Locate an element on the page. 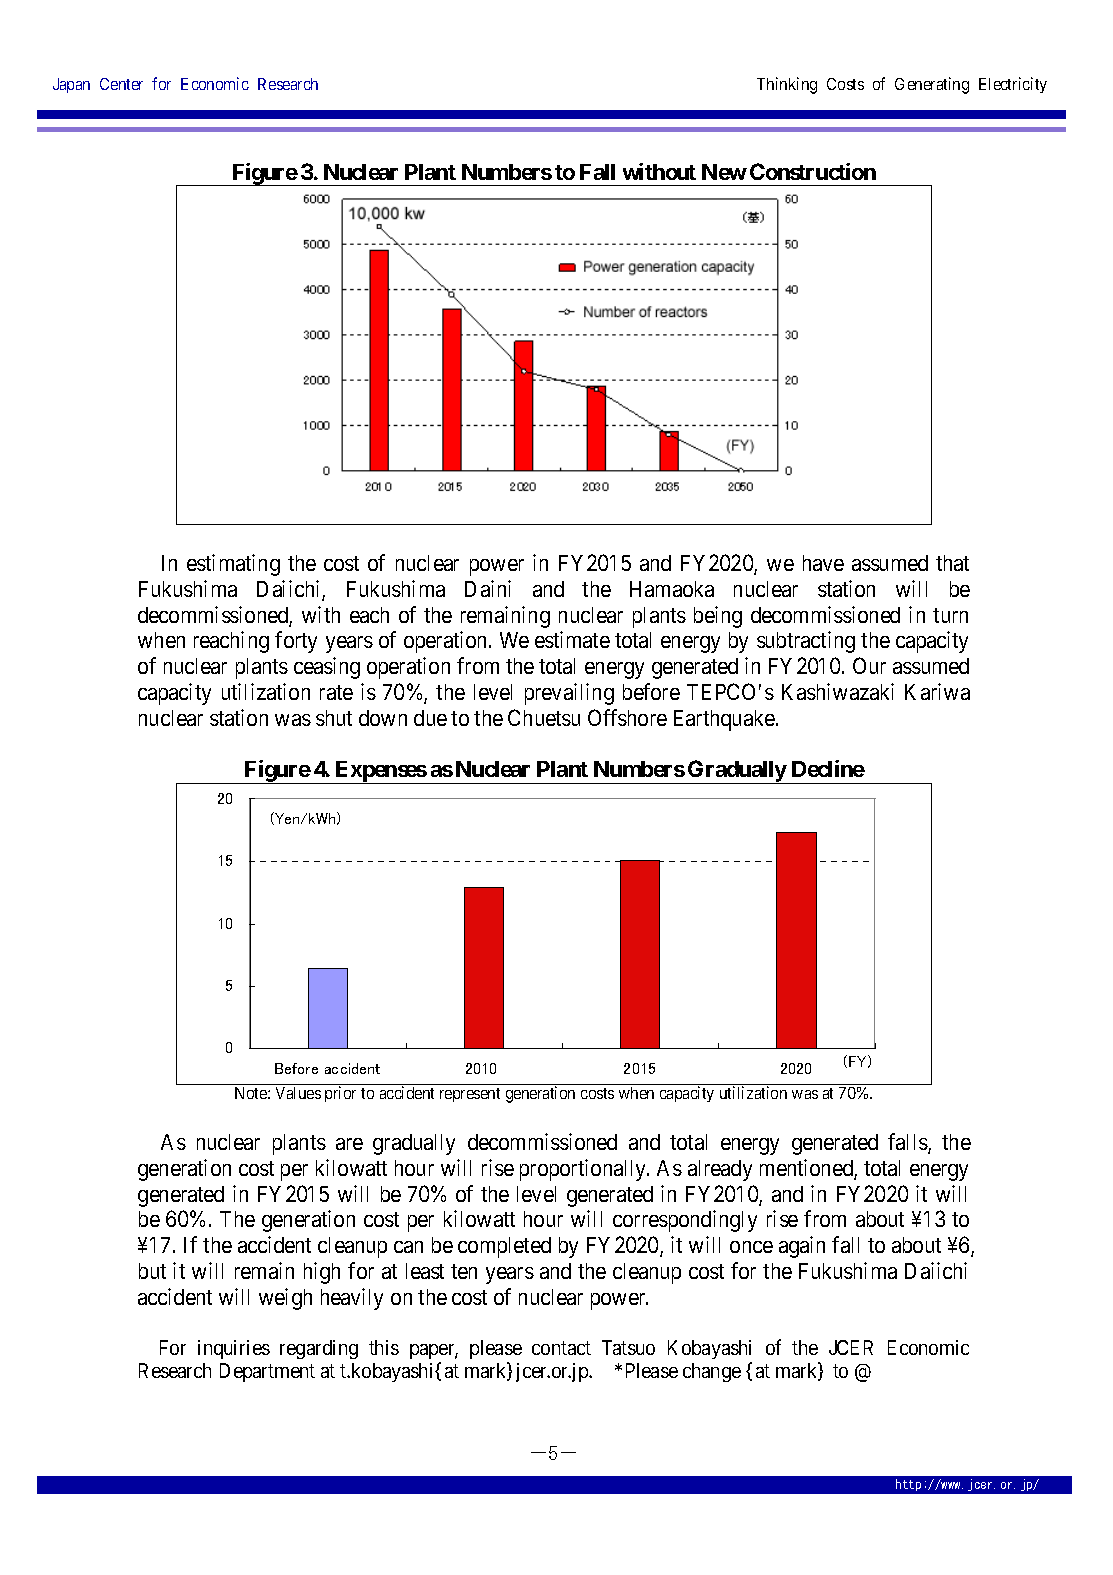 The height and width of the page is (1575, 1113). contact is located at coordinates (561, 1348).
